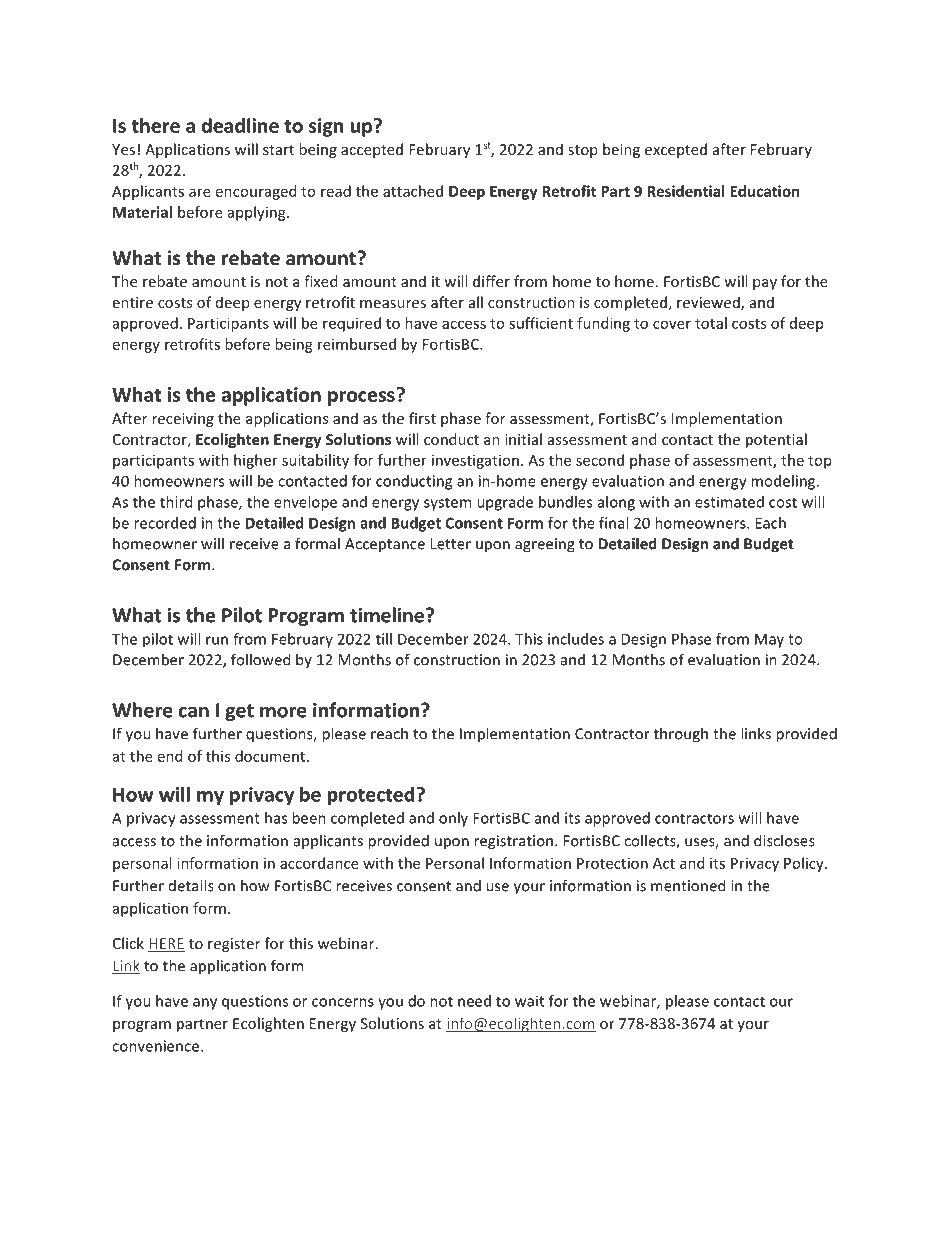 This screenshot has width=952, height=1233. What do you see at coordinates (413, 191) in the screenshot?
I see `attached` at bounding box center [413, 191].
